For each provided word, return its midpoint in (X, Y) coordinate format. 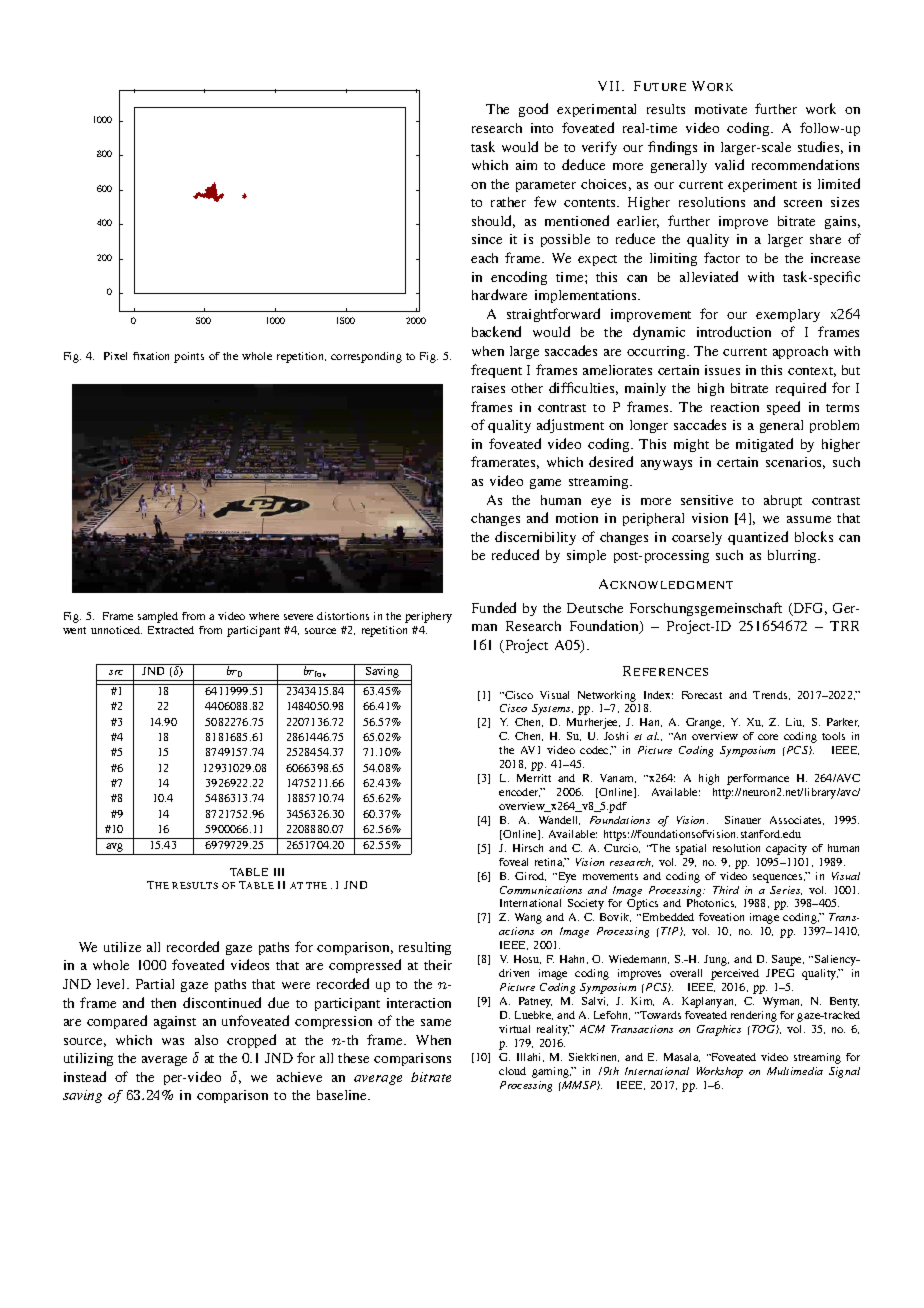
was (173, 1041)
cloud (512, 1071)
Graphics (719, 1030)
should (493, 221)
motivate (721, 109)
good (533, 110)
